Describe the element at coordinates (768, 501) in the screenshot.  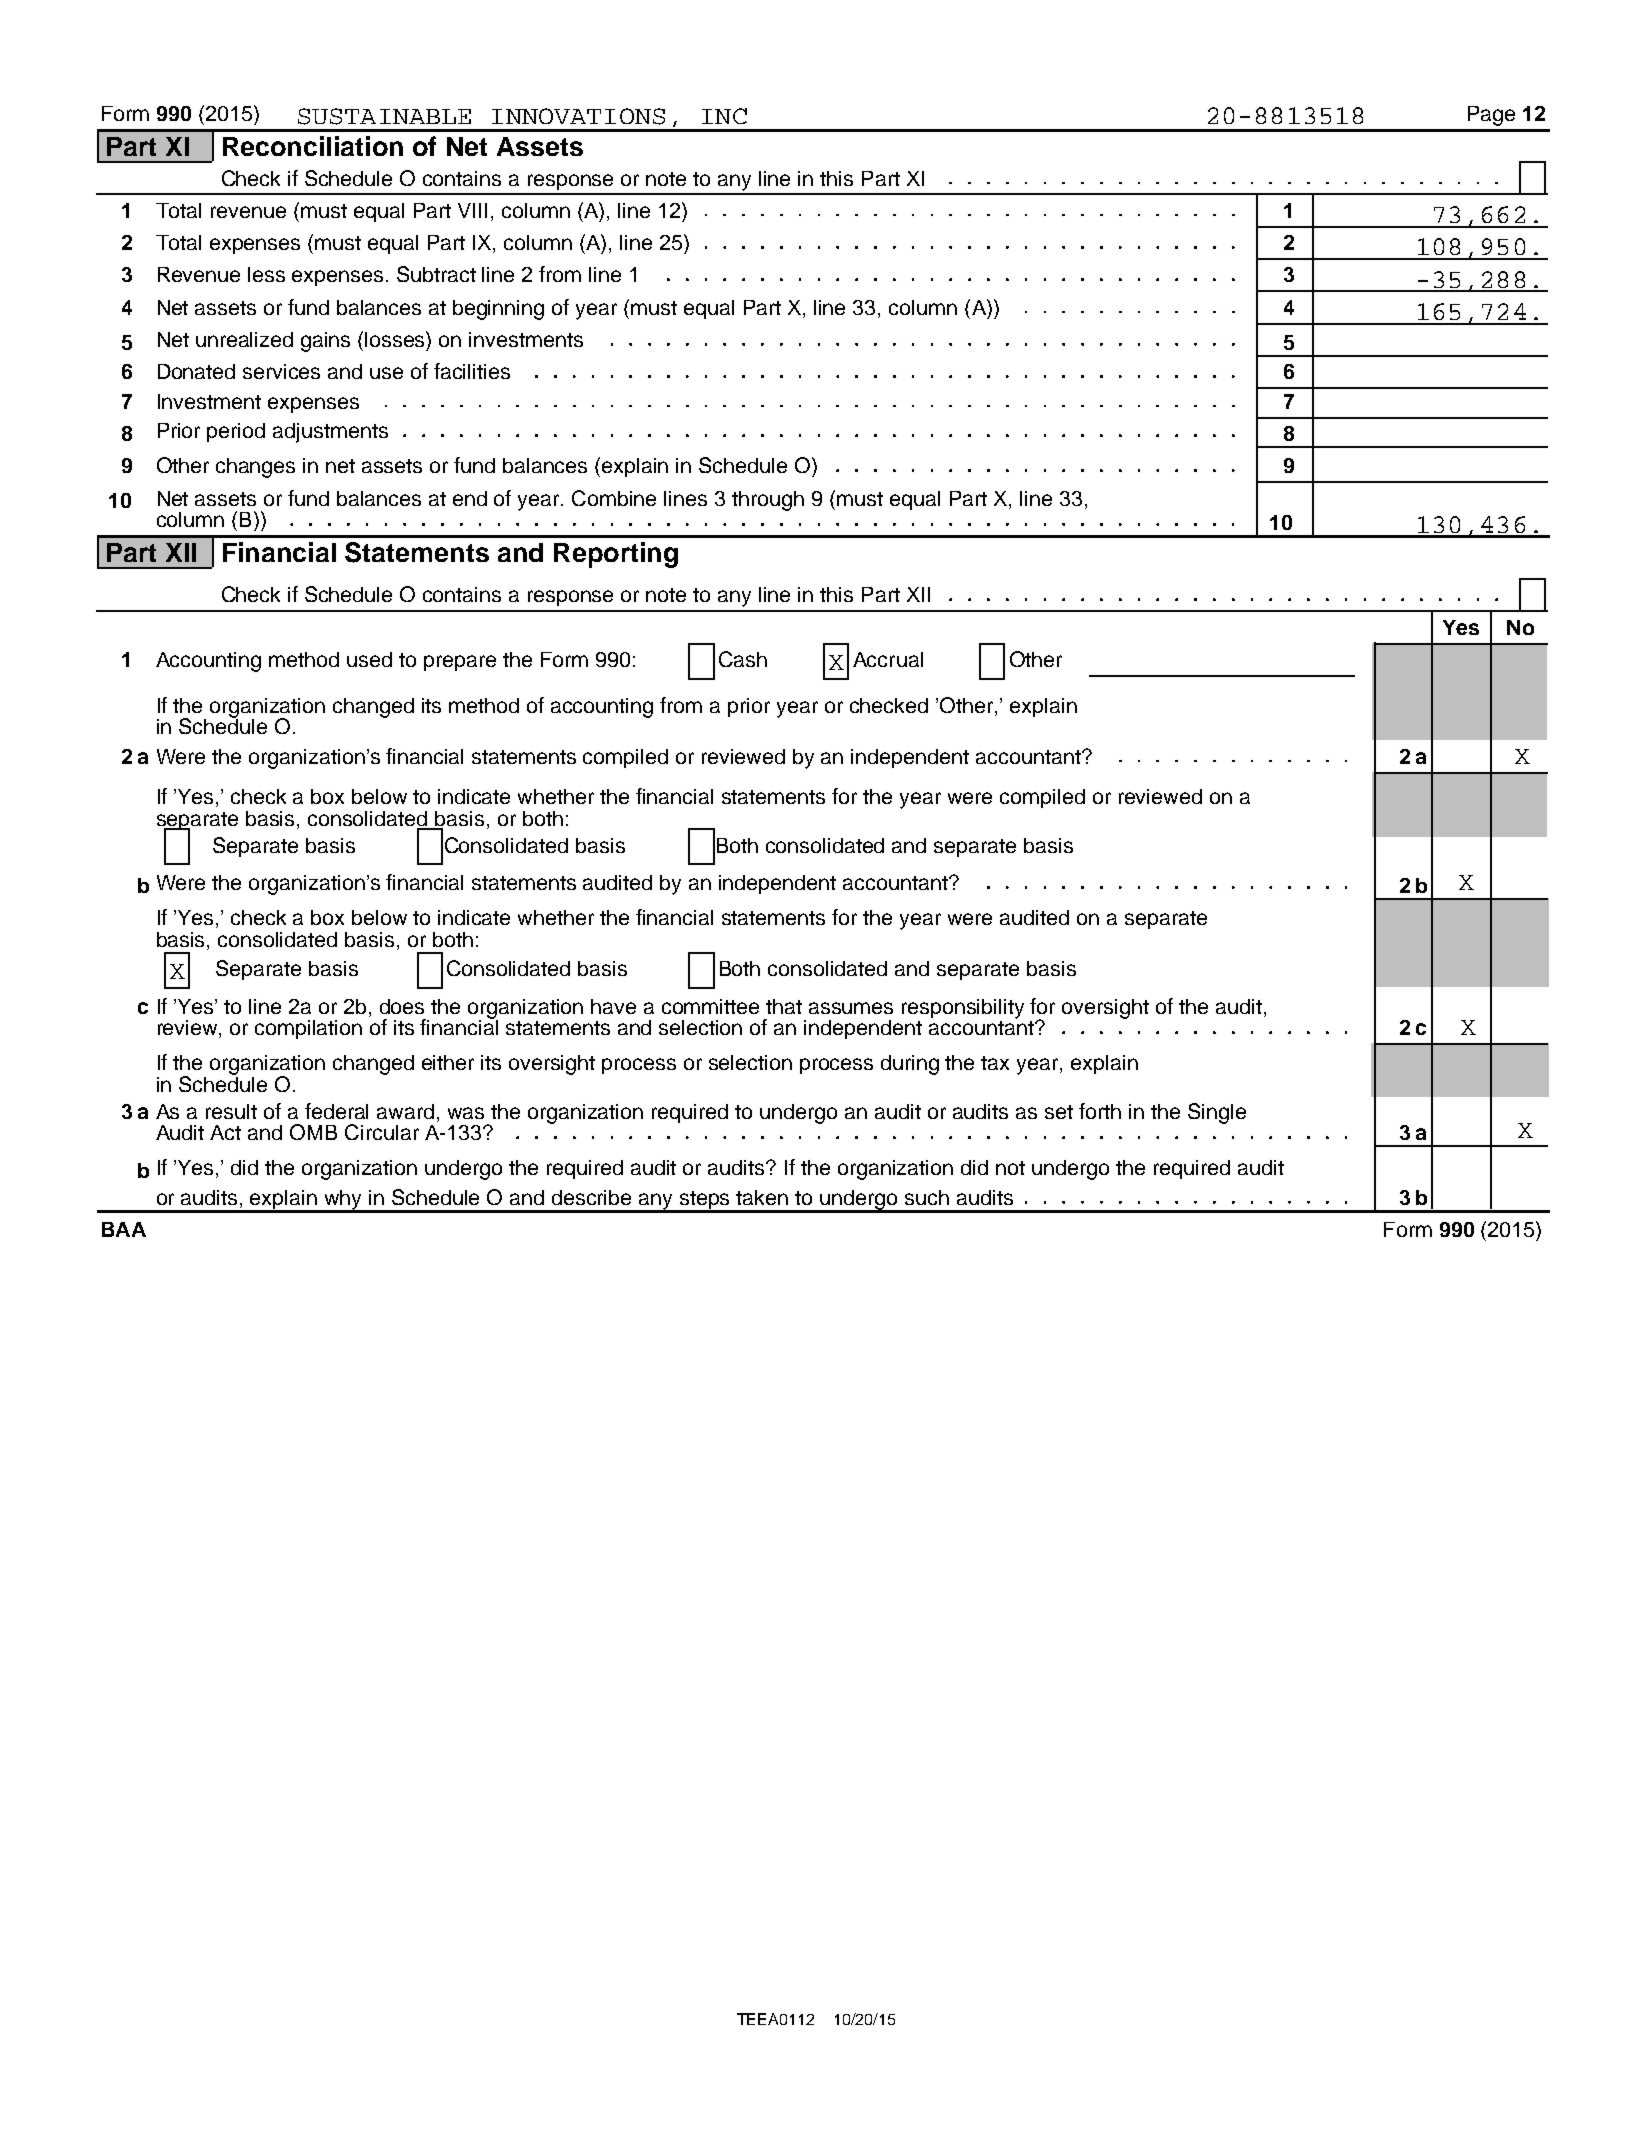
I see `through` at that location.
